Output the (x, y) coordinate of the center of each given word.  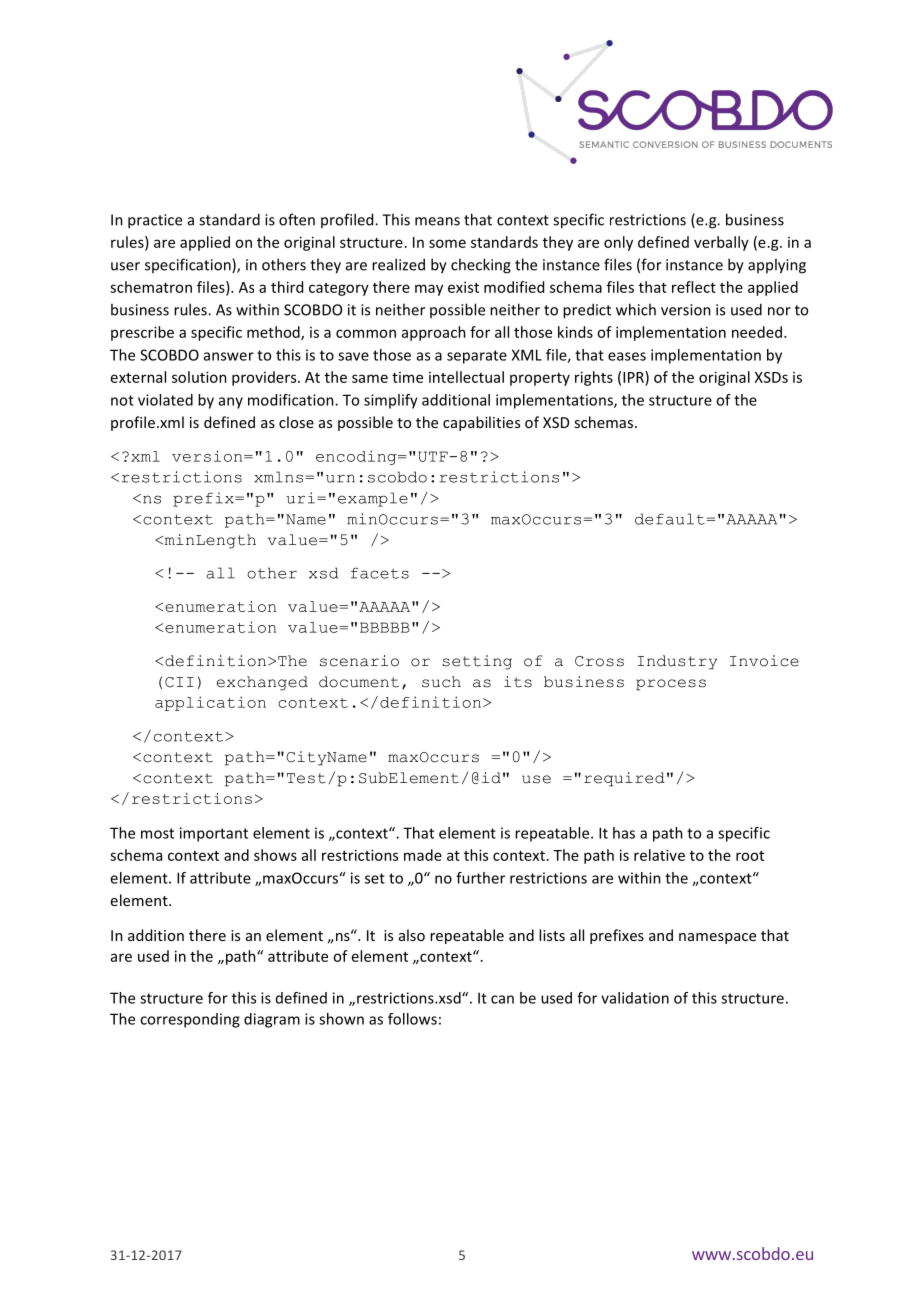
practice (155, 221)
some (447, 243)
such (441, 682)
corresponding (190, 1020)
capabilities (481, 423)
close (296, 422)
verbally (721, 243)
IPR (634, 377)
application (210, 703)
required (624, 779)
